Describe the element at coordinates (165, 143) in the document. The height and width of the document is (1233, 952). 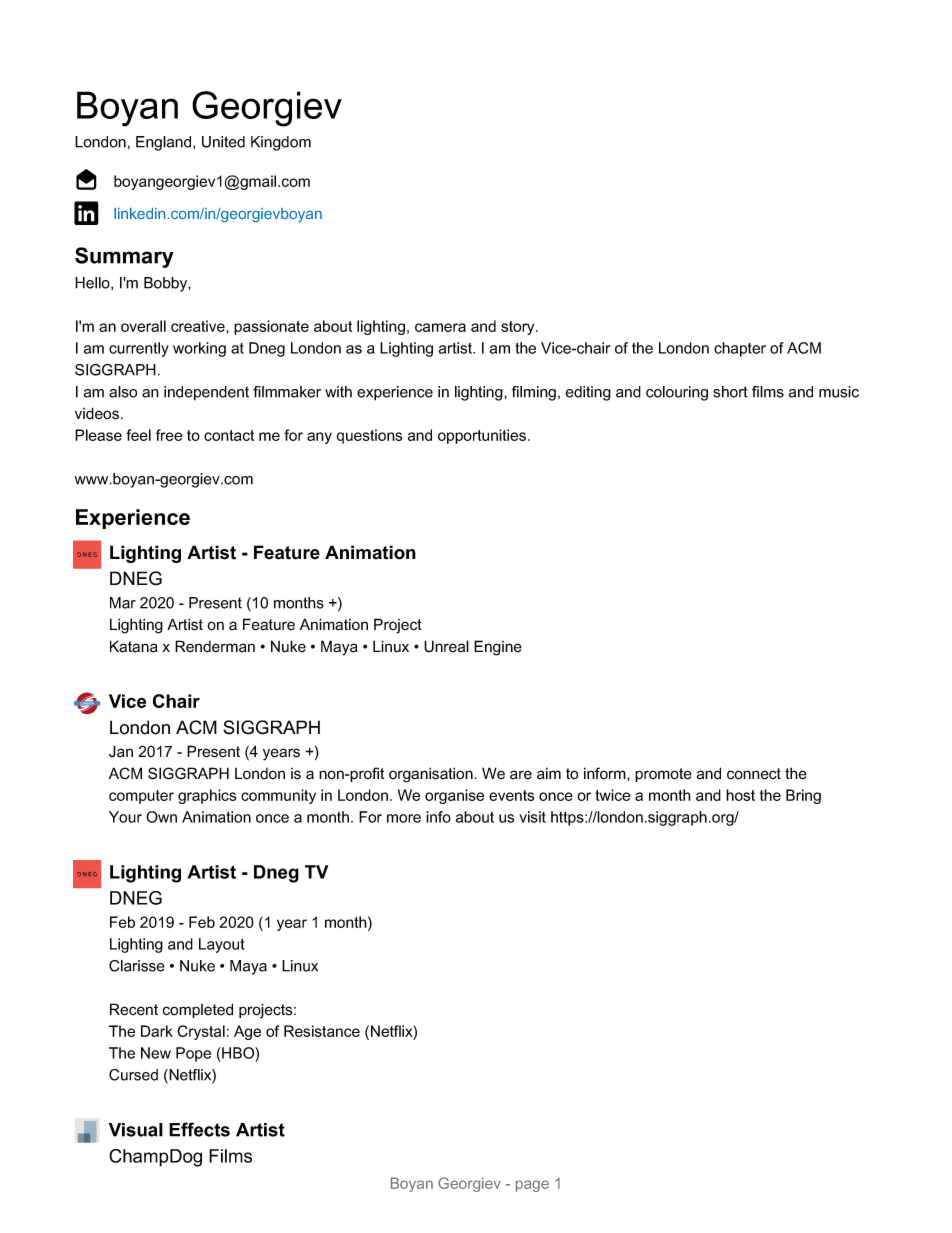
I see `England` at that location.
